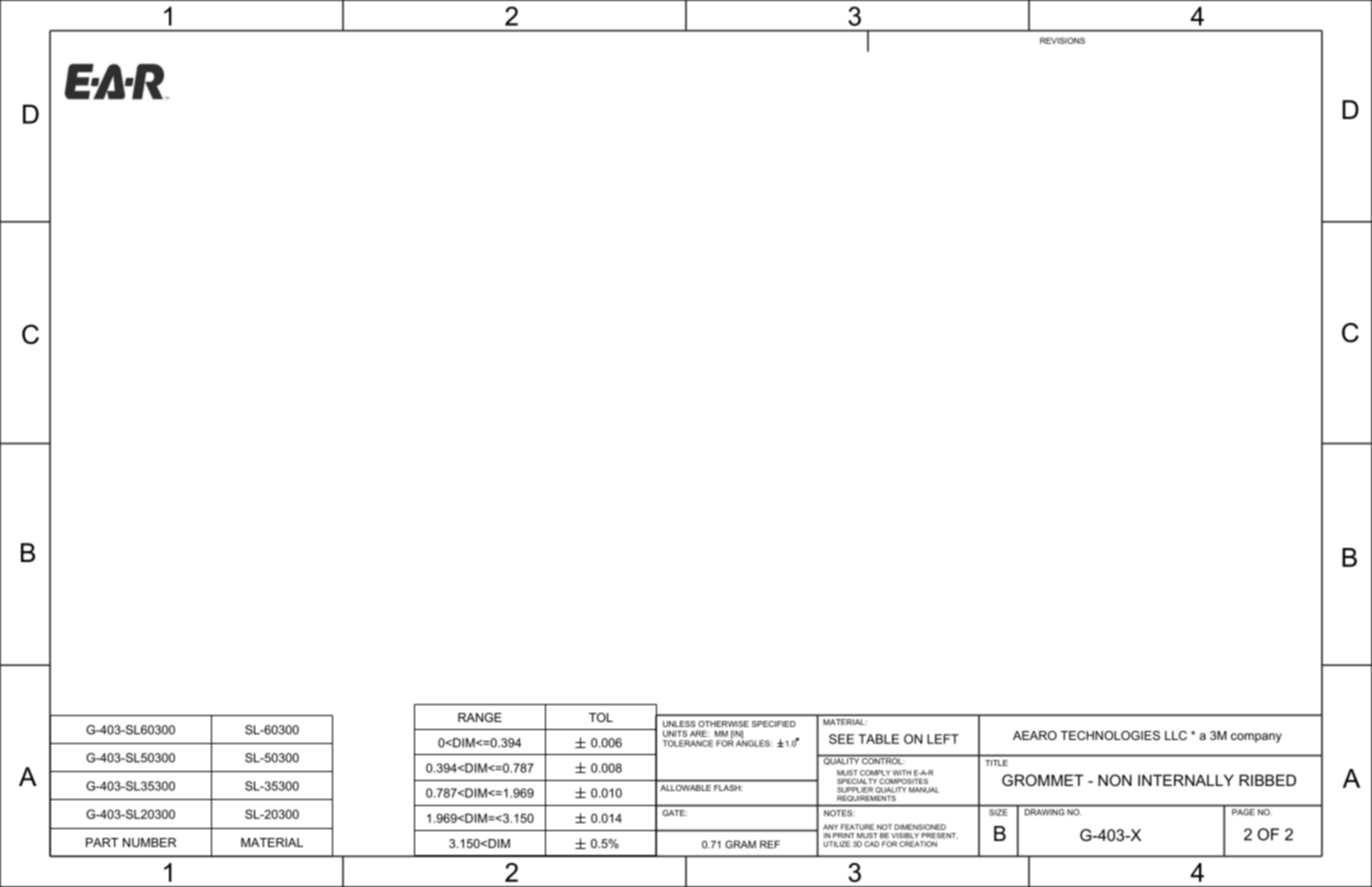 The width and height of the document is (1372, 887). I want to click on NUMBER, so click(149, 842).
